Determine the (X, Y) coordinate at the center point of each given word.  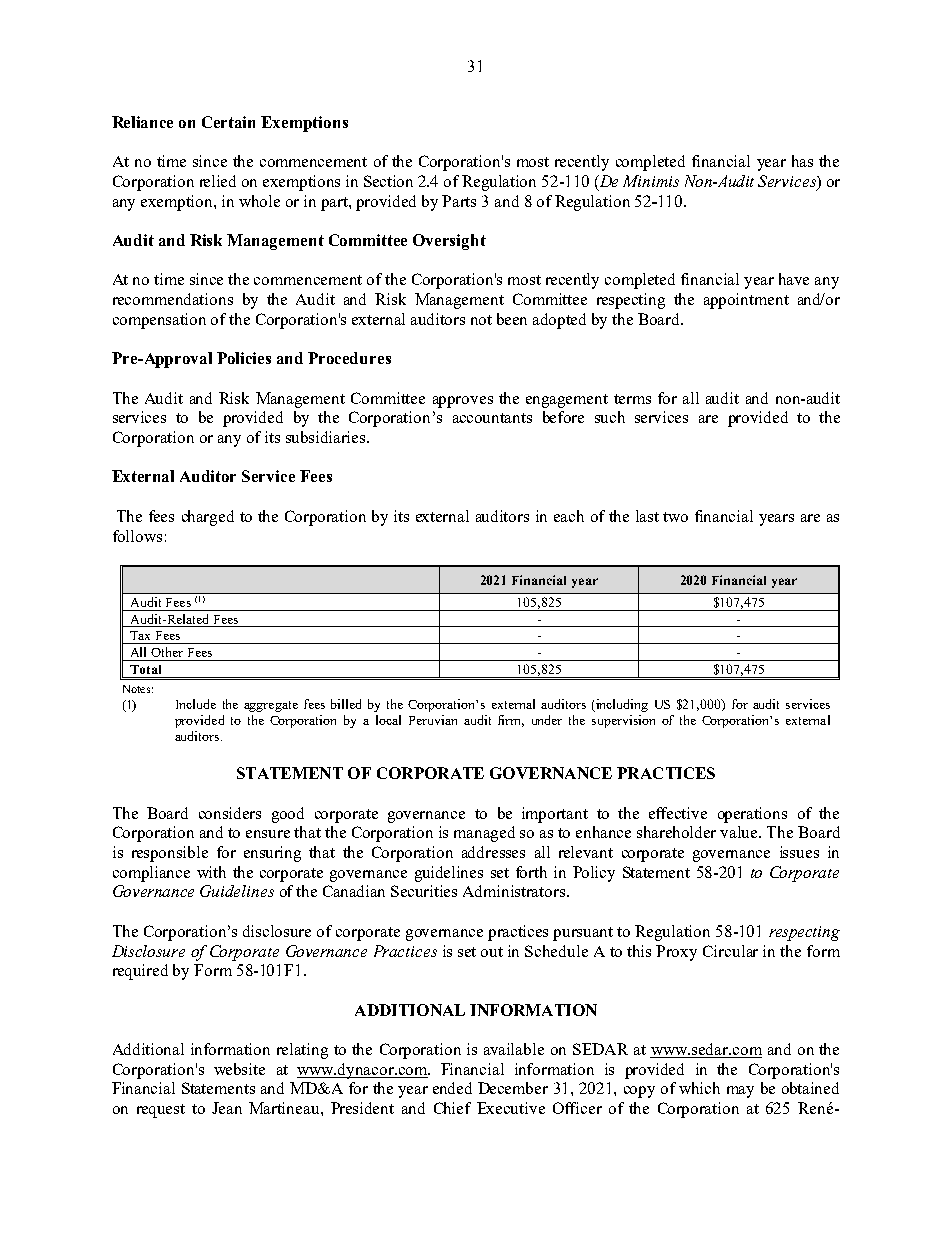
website (239, 1069)
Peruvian (433, 720)
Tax (140, 635)
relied (218, 181)
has (802, 161)
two (675, 517)
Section (388, 181)
